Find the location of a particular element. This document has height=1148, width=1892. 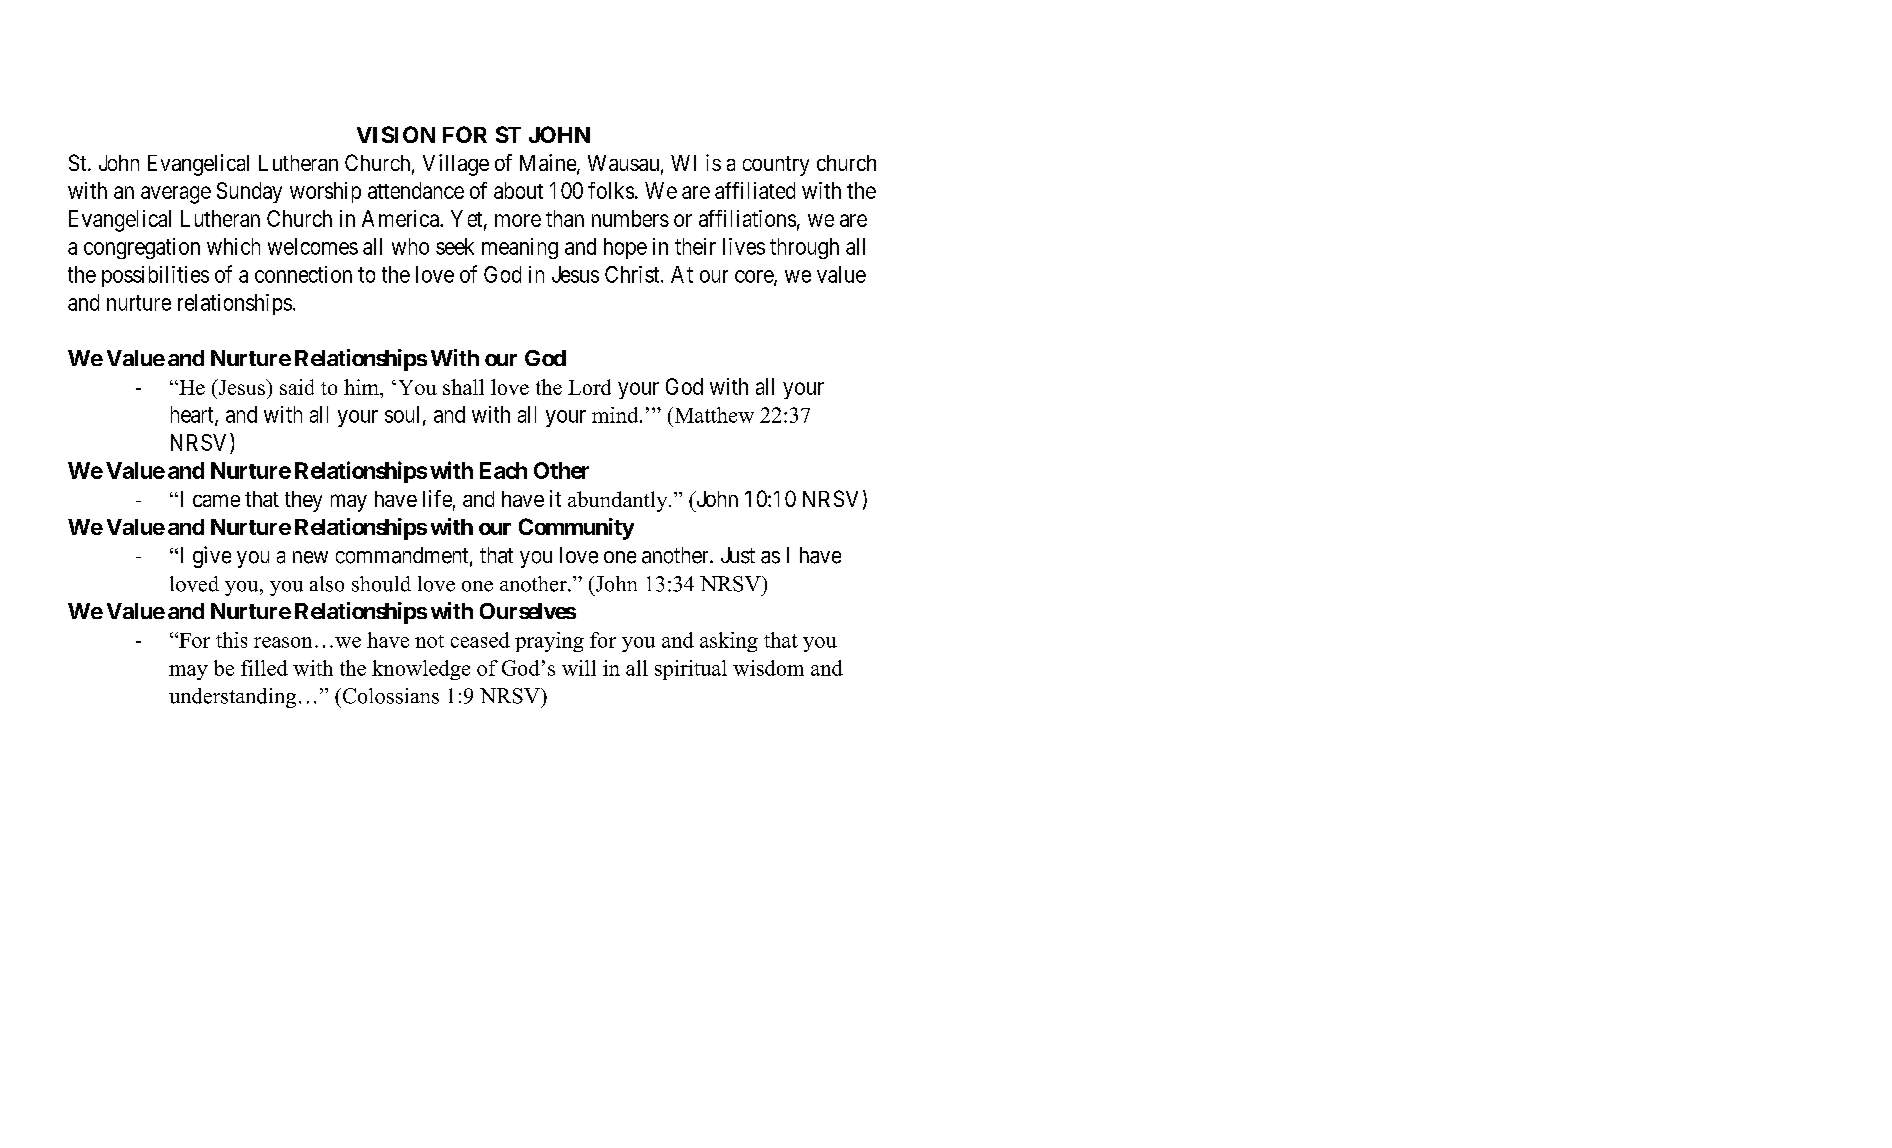

understanding is located at coordinates (232, 698).
